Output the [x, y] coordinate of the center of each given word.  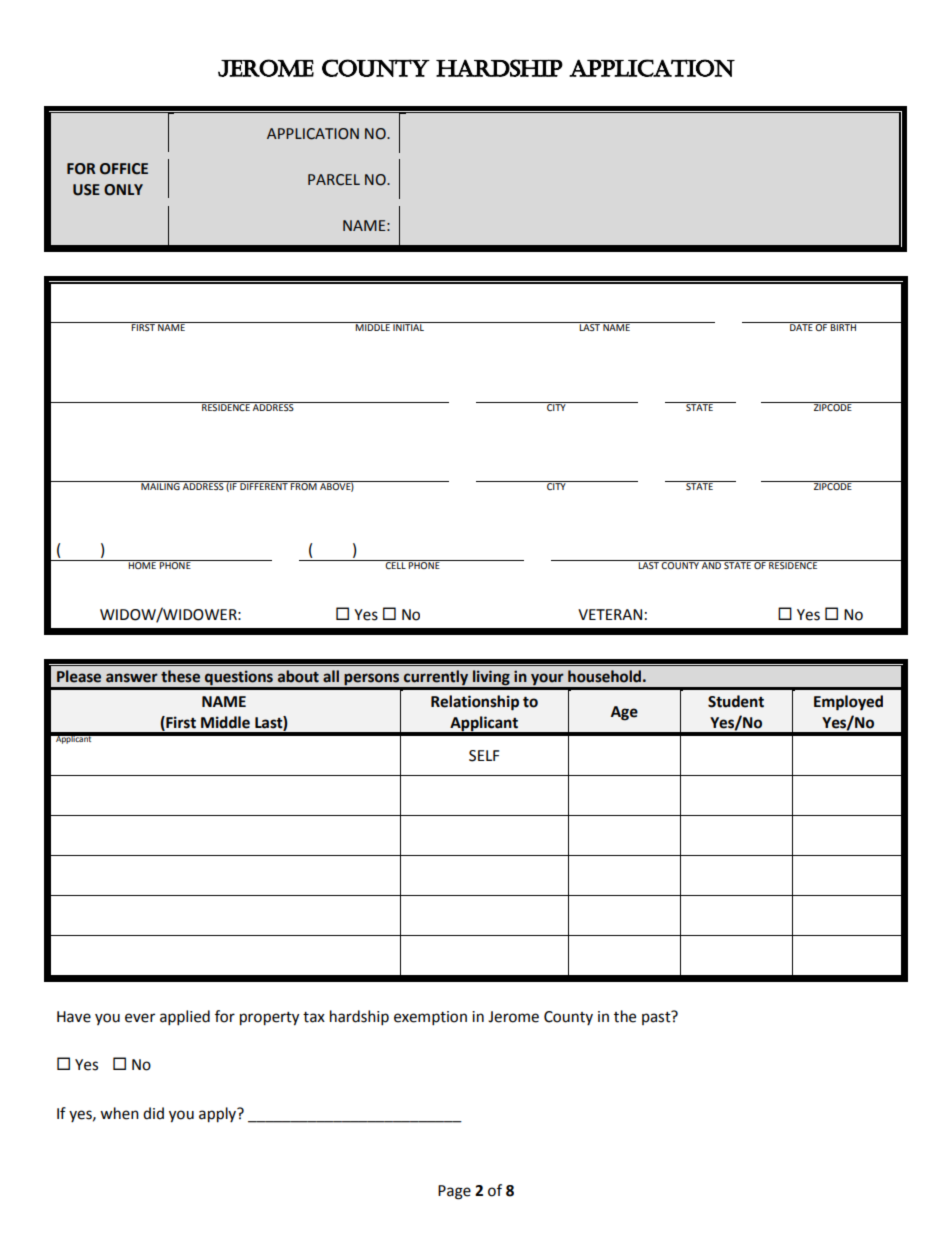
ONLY [123, 190]
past [657, 1017]
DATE [801, 326]
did [153, 1113]
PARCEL [334, 180]
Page [454, 1192]
